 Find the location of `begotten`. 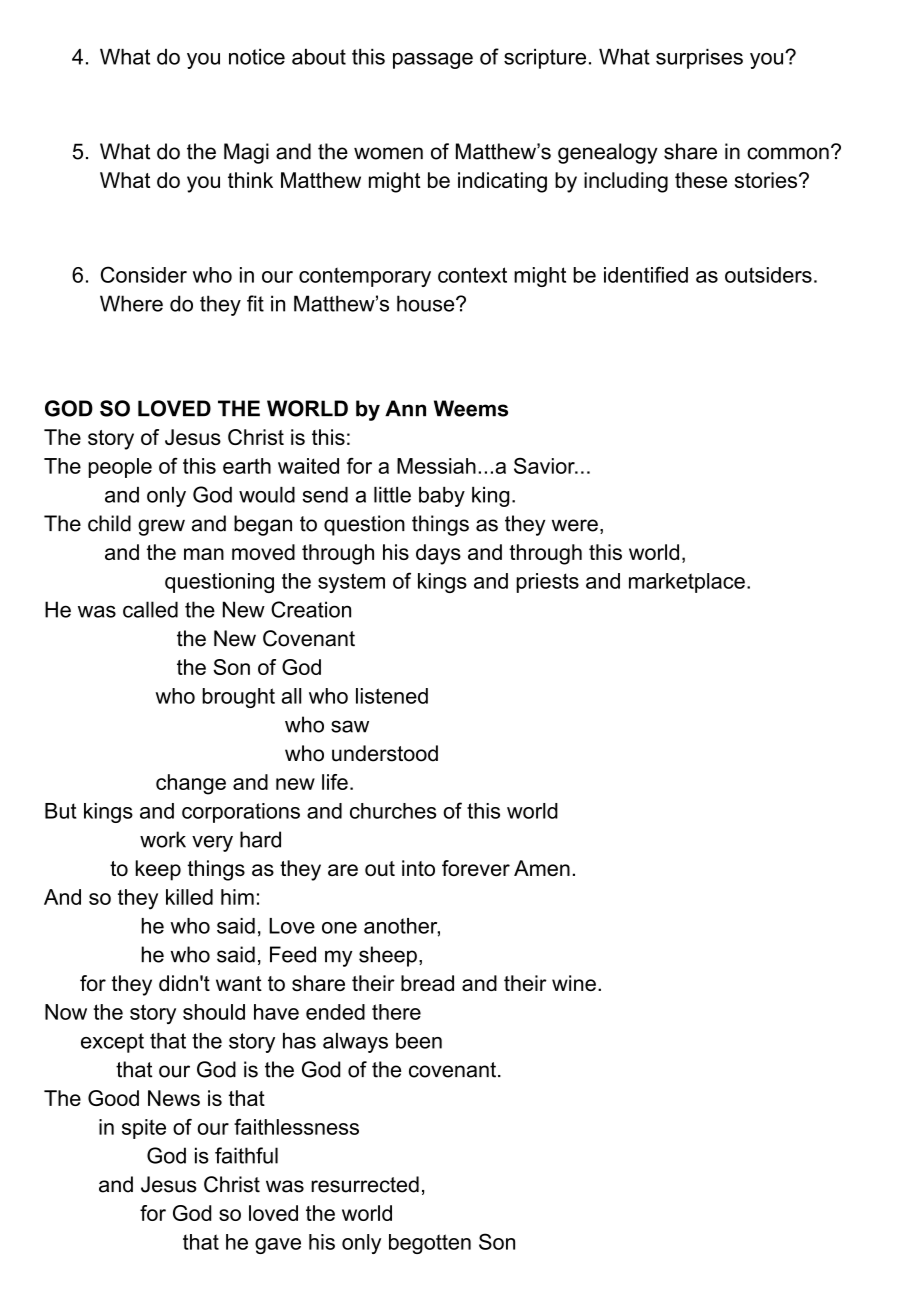

begotten is located at coordinates (430, 1244).
